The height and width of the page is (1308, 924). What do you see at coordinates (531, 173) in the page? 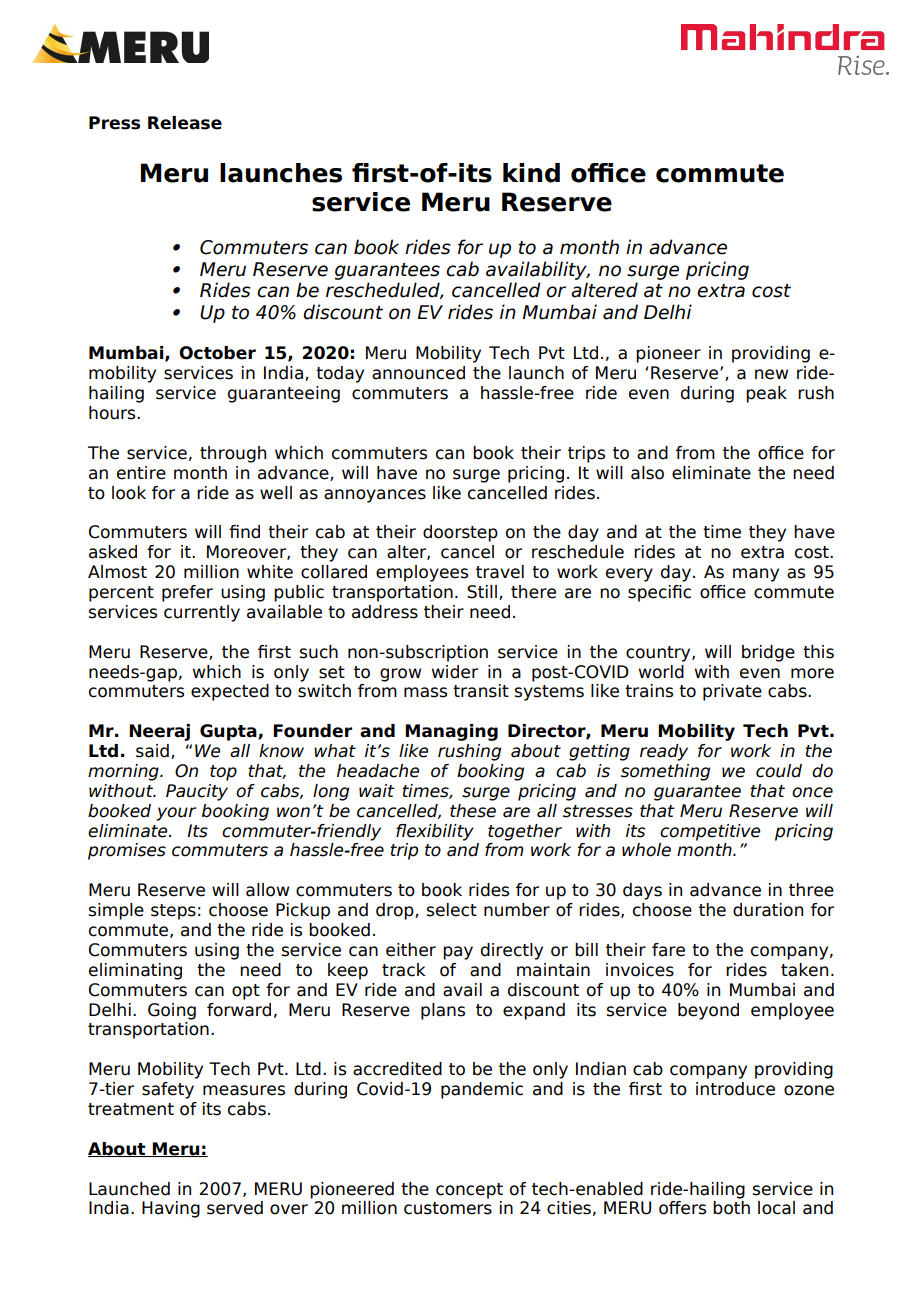
I see `kind` at bounding box center [531, 173].
